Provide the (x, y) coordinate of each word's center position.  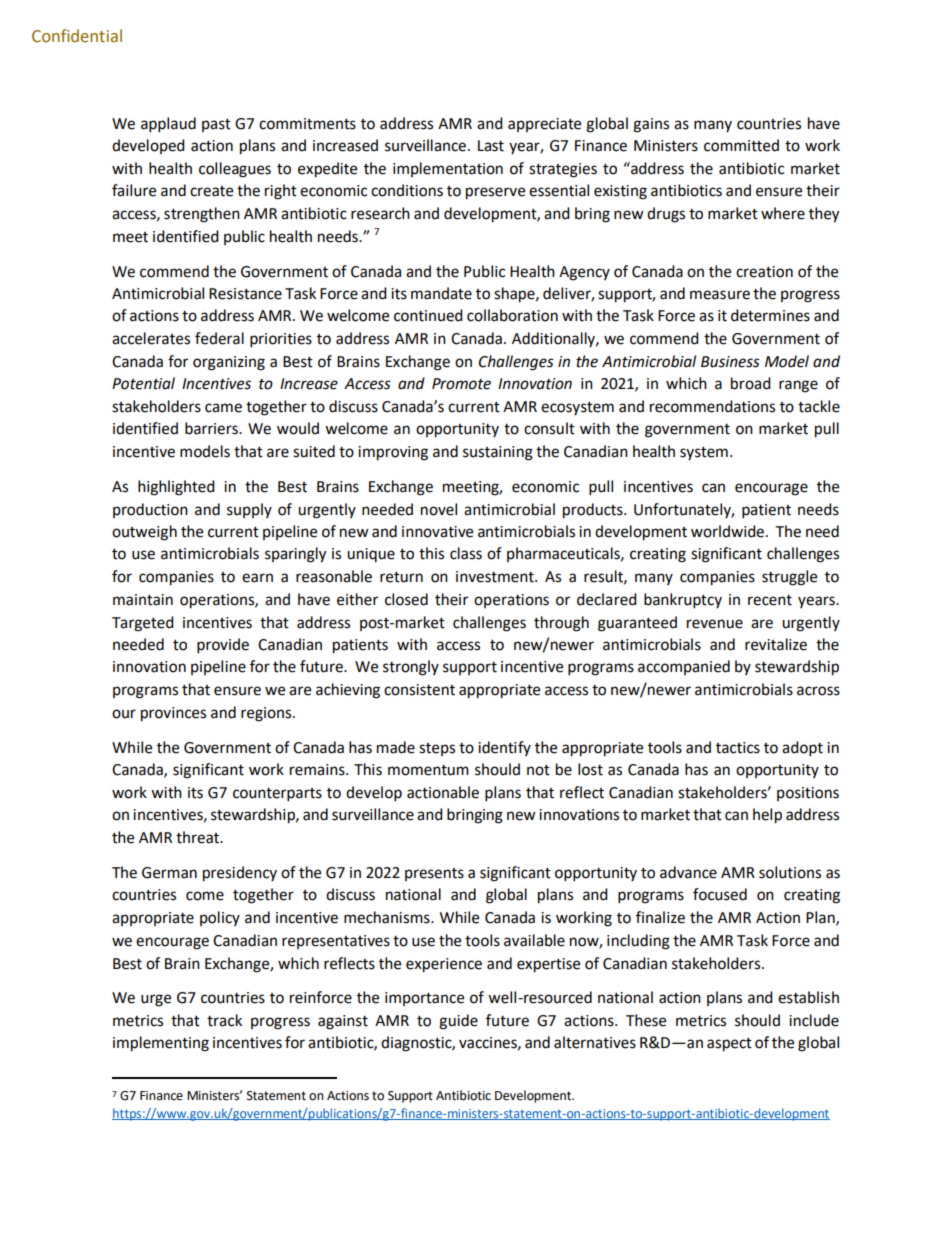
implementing (161, 1044)
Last (491, 146)
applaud (168, 125)
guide (458, 1022)
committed (741, 145)
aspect (729, 1045)
